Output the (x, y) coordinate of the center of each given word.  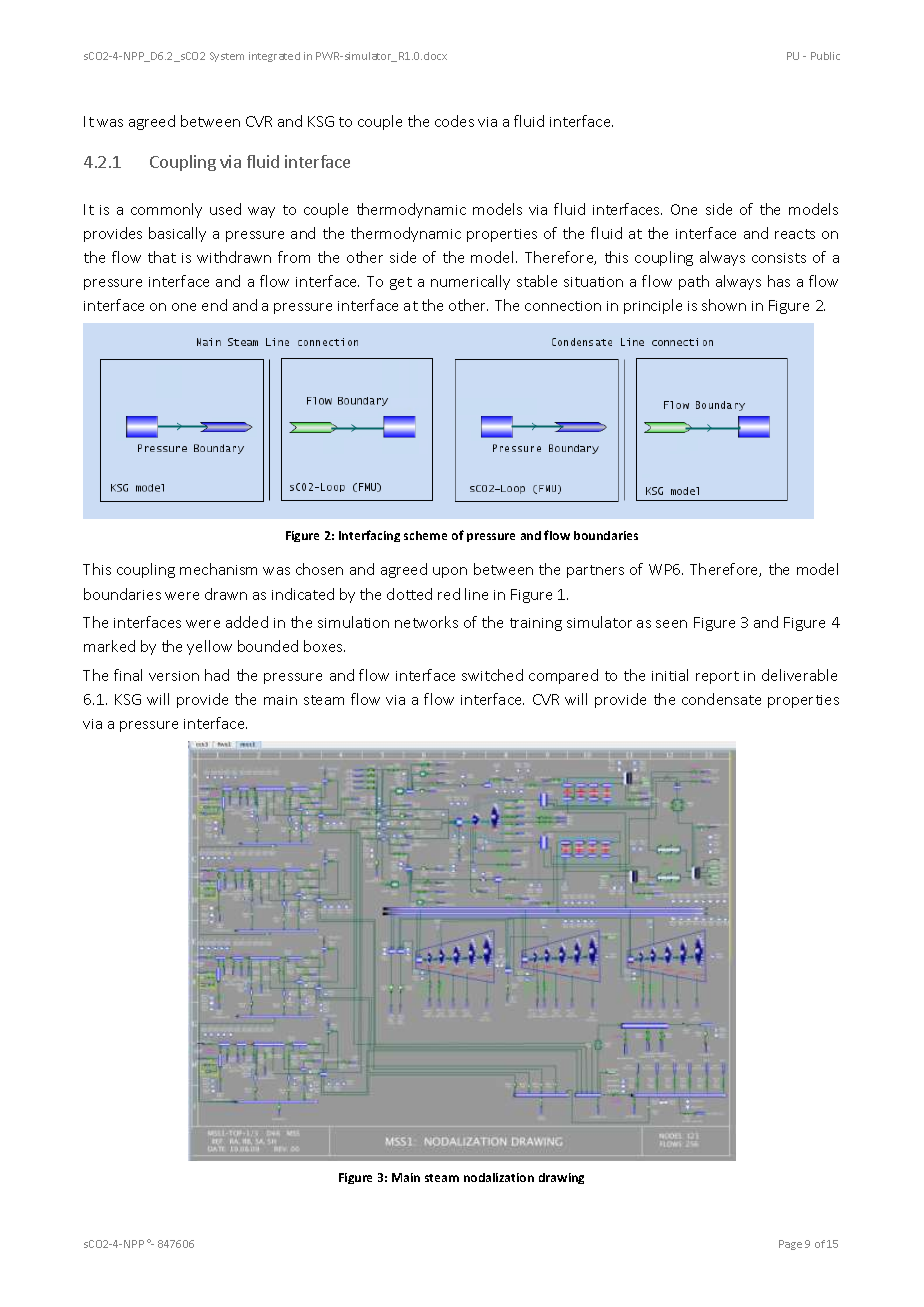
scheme (425, 535)
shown (724, 305)
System (227, 57)
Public (825, 56)
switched (492, 675)
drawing (561, 1178)
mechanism (218, 569)
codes (454, 121)
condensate (721, 699)
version (174, 676)
